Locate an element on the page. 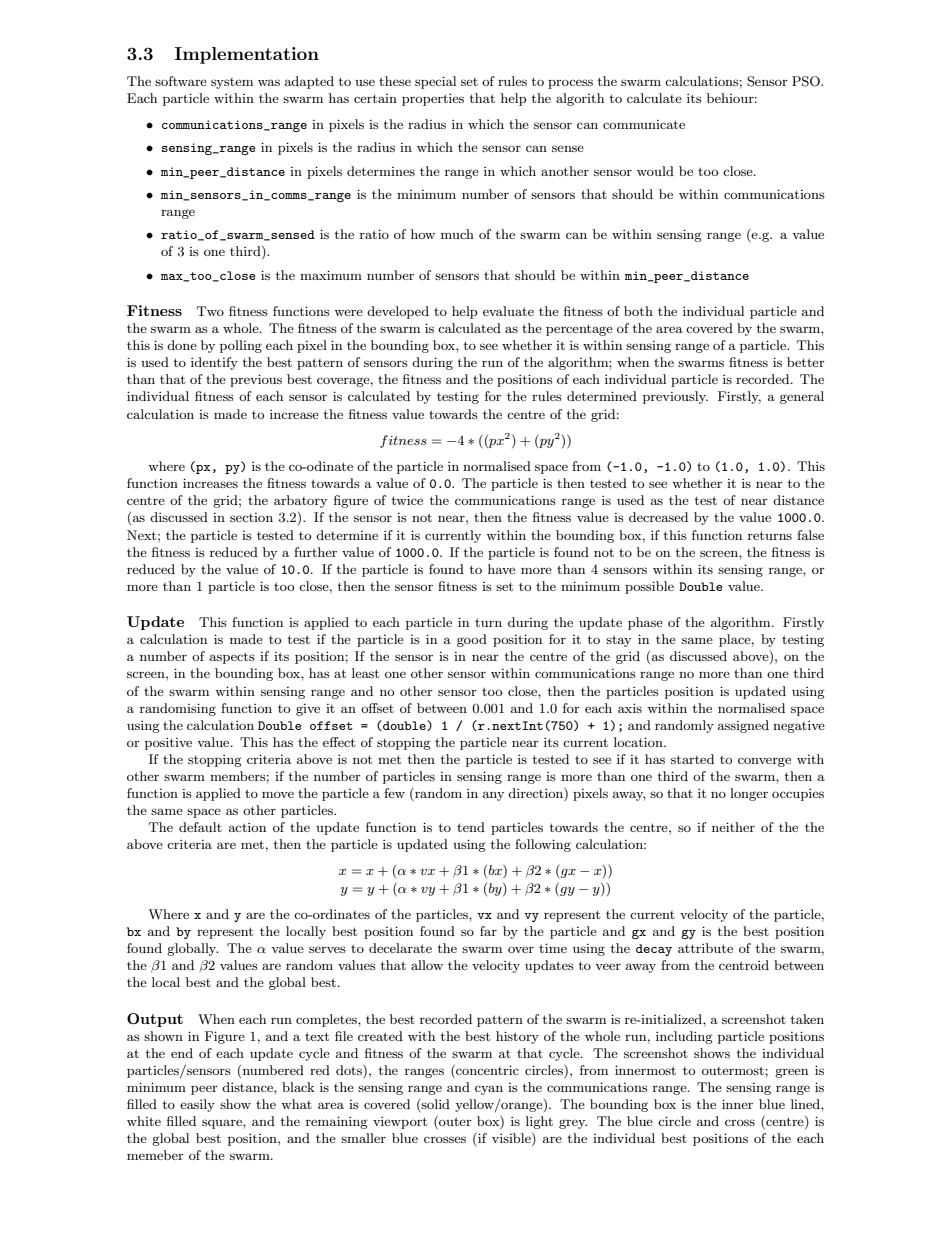 The image size is (952, 1233). attribute is located at coordinates (705, 948).
